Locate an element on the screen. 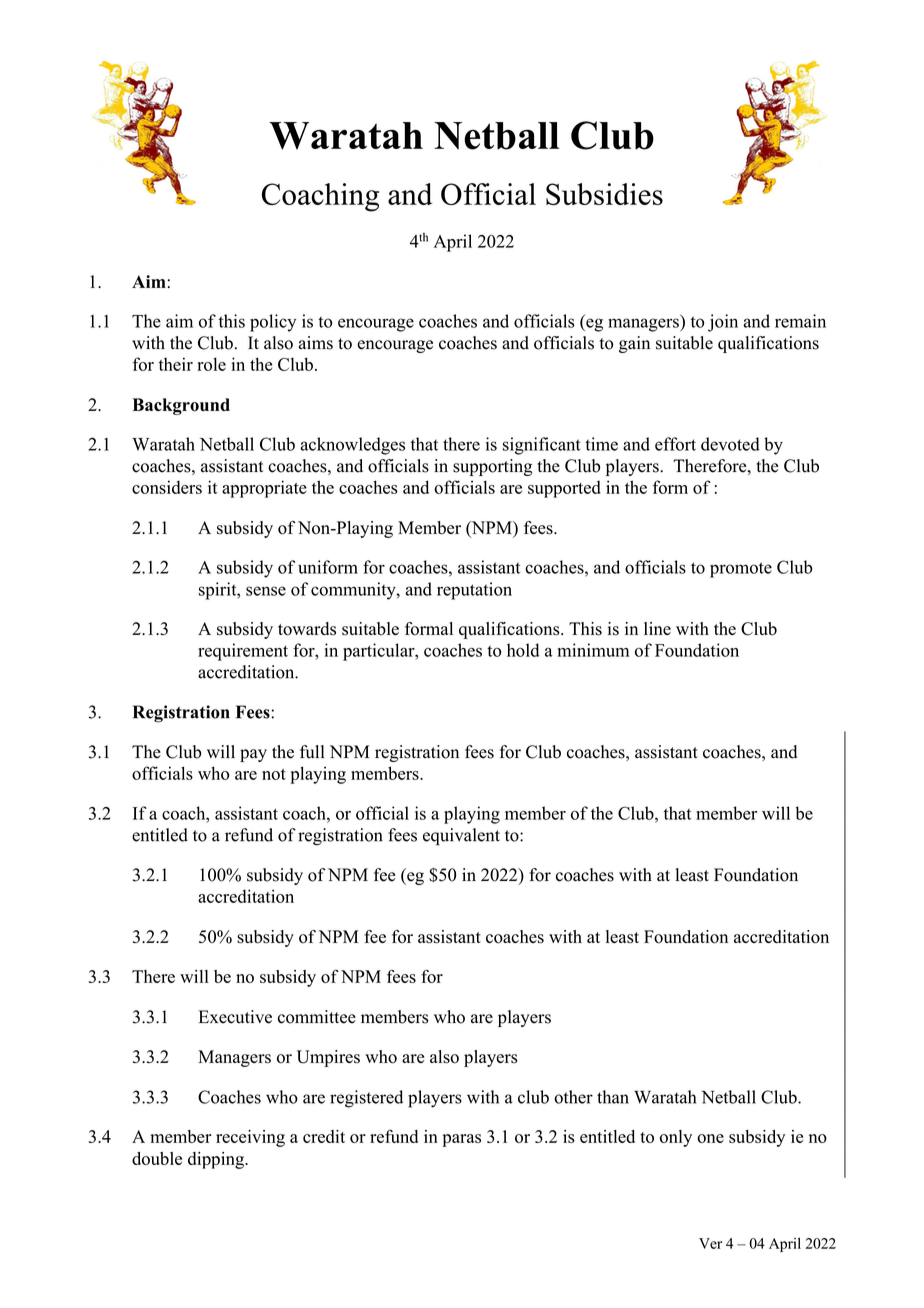 Image resolution: width=924 pixels, height=1308 pixels. pay is located at coordinates (253, 755).
